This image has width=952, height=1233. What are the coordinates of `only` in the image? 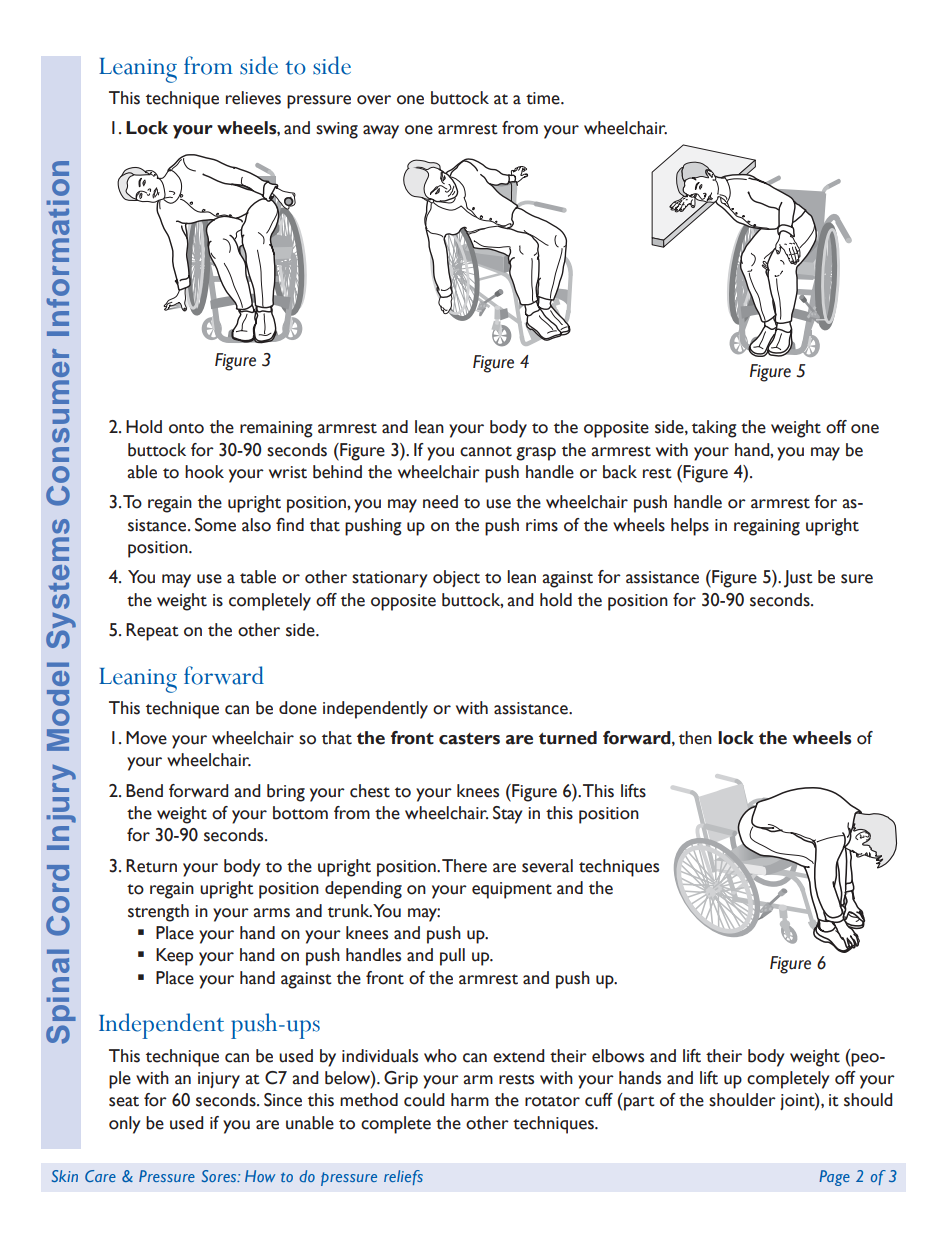 It's located at (124, 1125).
